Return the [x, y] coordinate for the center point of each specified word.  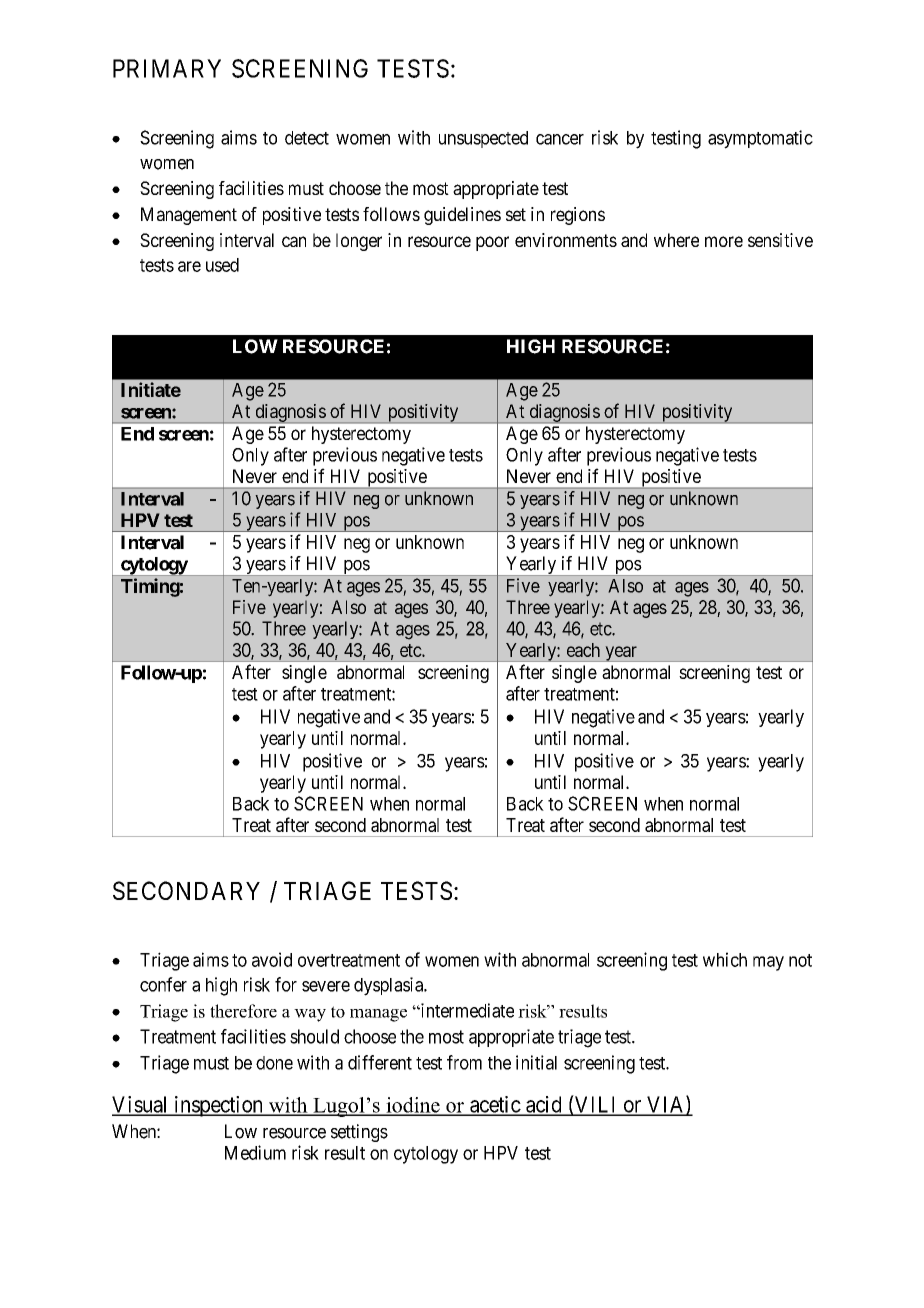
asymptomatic [760, 139]
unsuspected [483, 139]
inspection [218, 1106]
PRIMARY [167, 68]
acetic [495, 1105]
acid [544, 1105]
